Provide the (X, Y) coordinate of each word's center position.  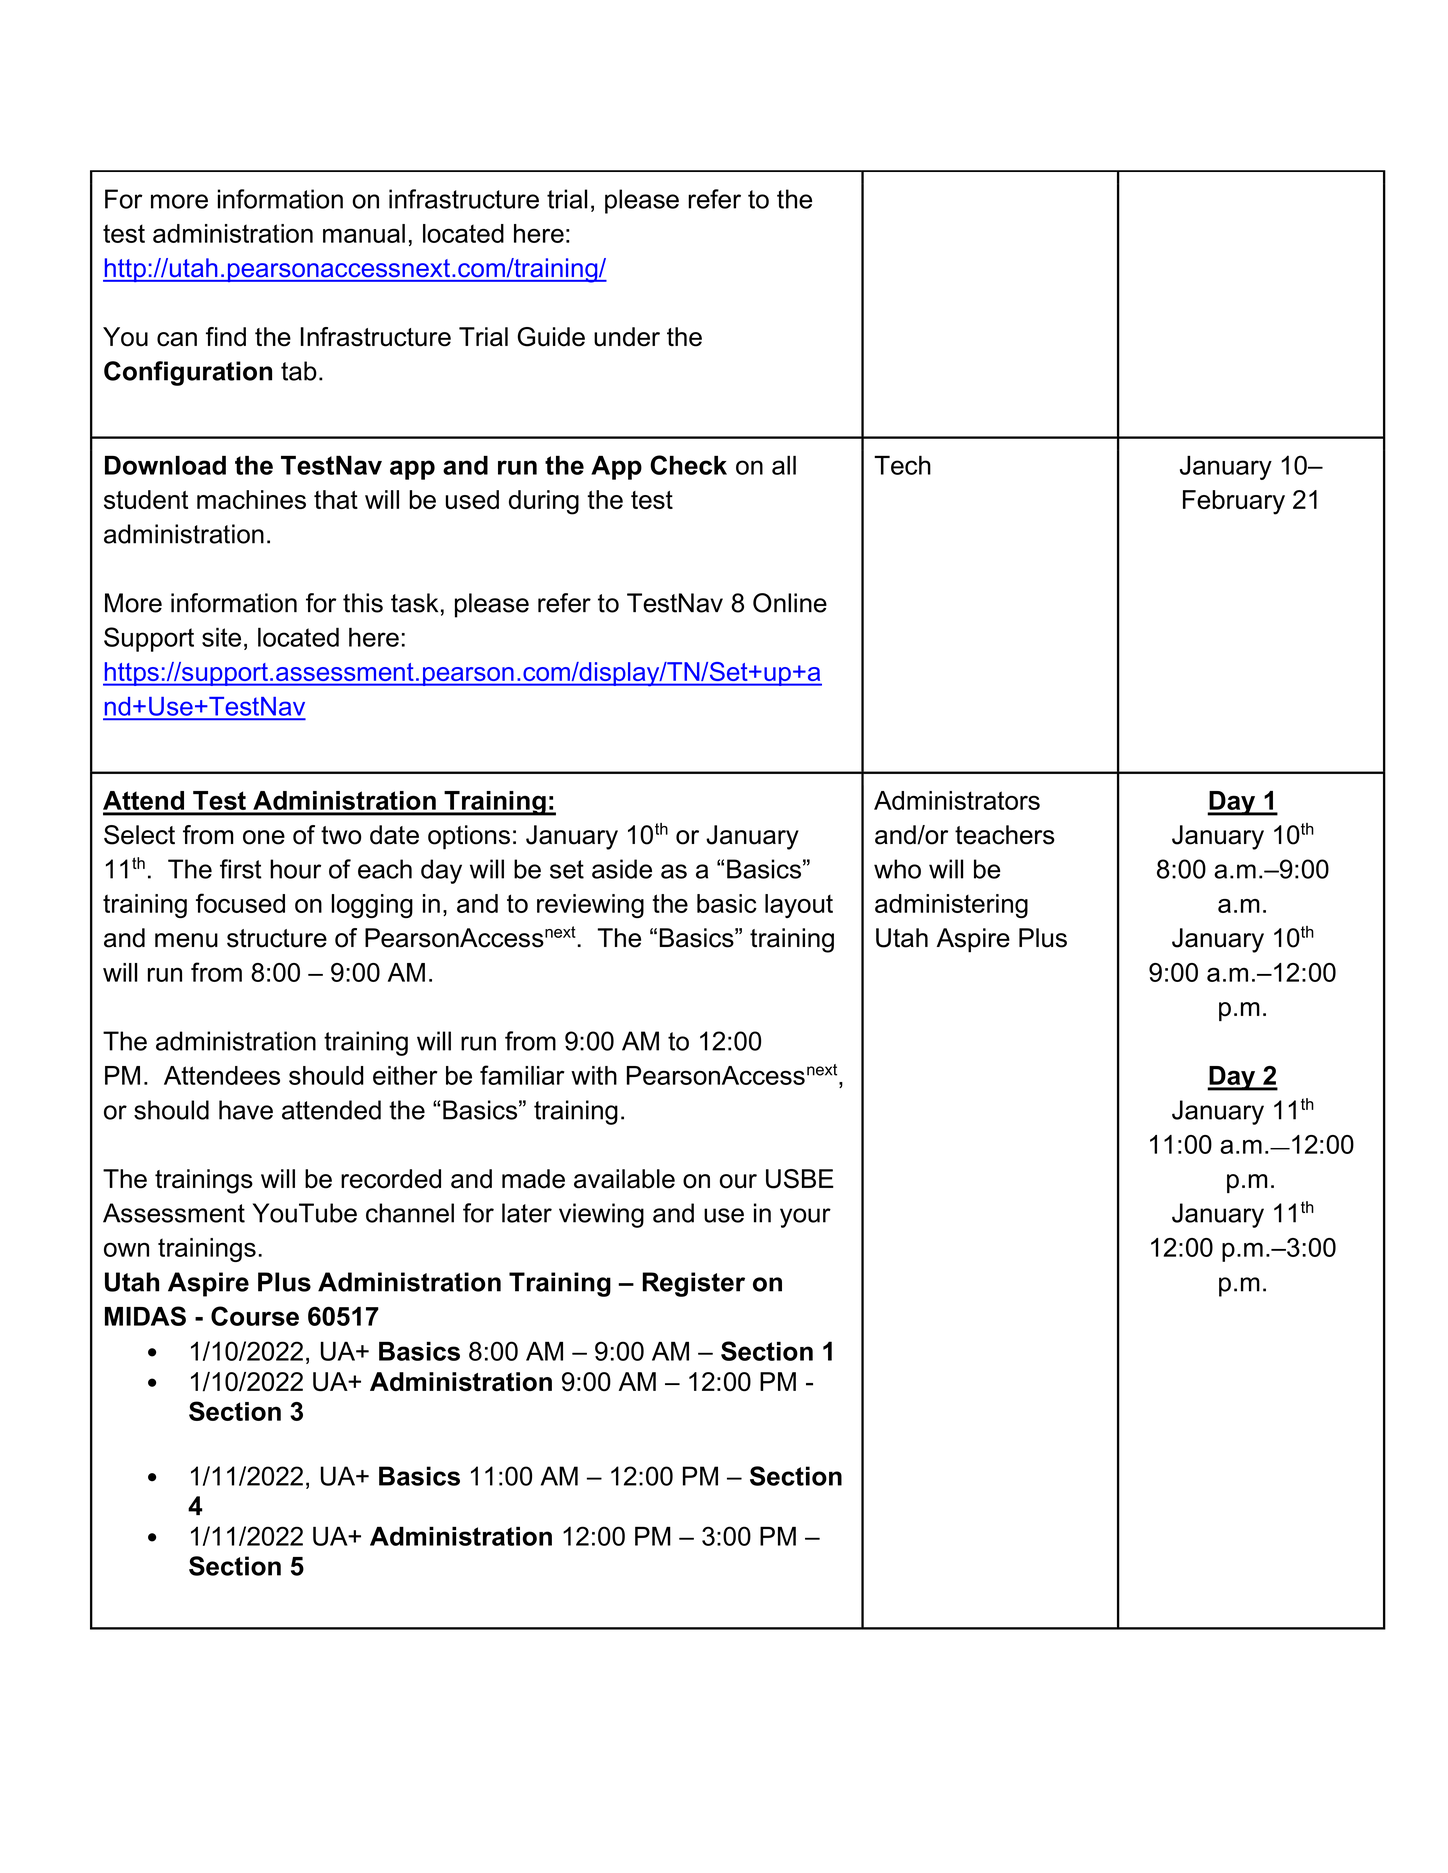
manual (364, 233)
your (805, 1218)
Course (255, 1316)
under (627, 337)
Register (693, 1284)
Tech (902, 465)
